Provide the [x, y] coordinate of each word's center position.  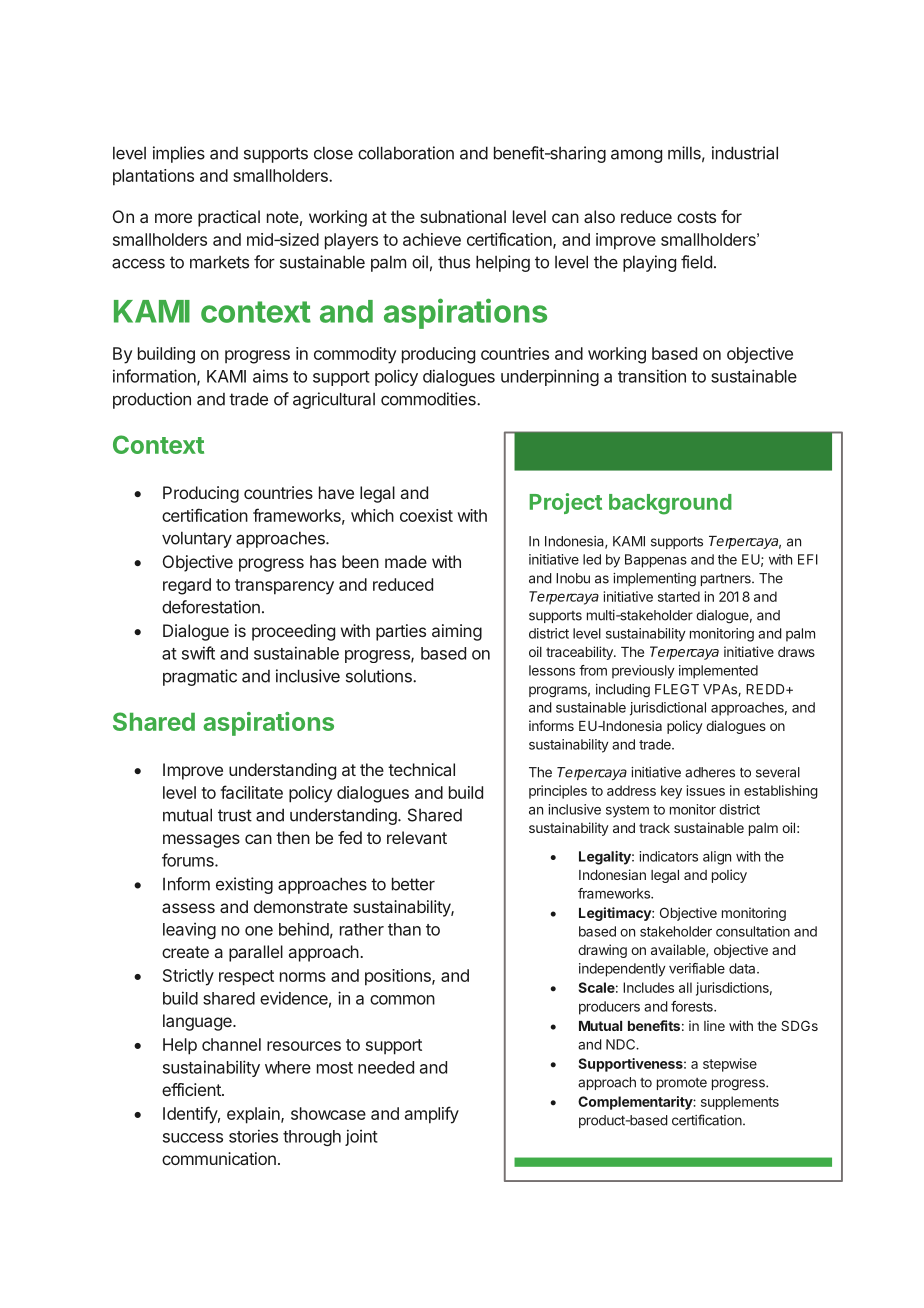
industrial [745, 153]
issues [706, 790]
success [193, 1138]
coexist [426, 515]
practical [229, 218]
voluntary [197, 539]
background [670, 504]
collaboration [406, 153]
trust [235, 815]
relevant [417, 837]
